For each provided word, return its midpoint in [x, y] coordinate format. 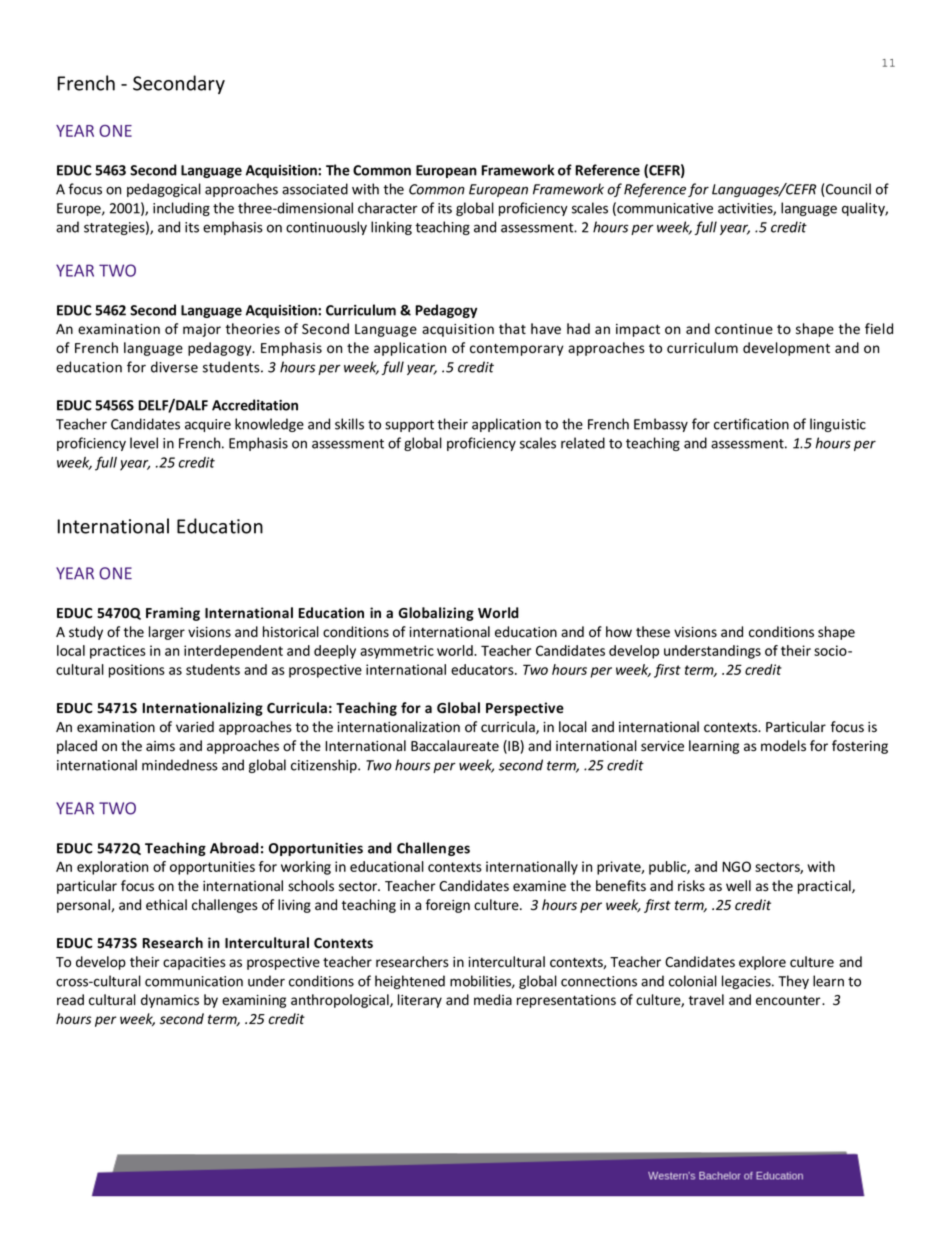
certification [751, 424]
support [409, 426]
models [783, 746]
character [388, 208]
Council [847, 190]
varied [195, 727]
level [144, 443]
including [181, 209]
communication [194, 981]
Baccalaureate [455, 746]
